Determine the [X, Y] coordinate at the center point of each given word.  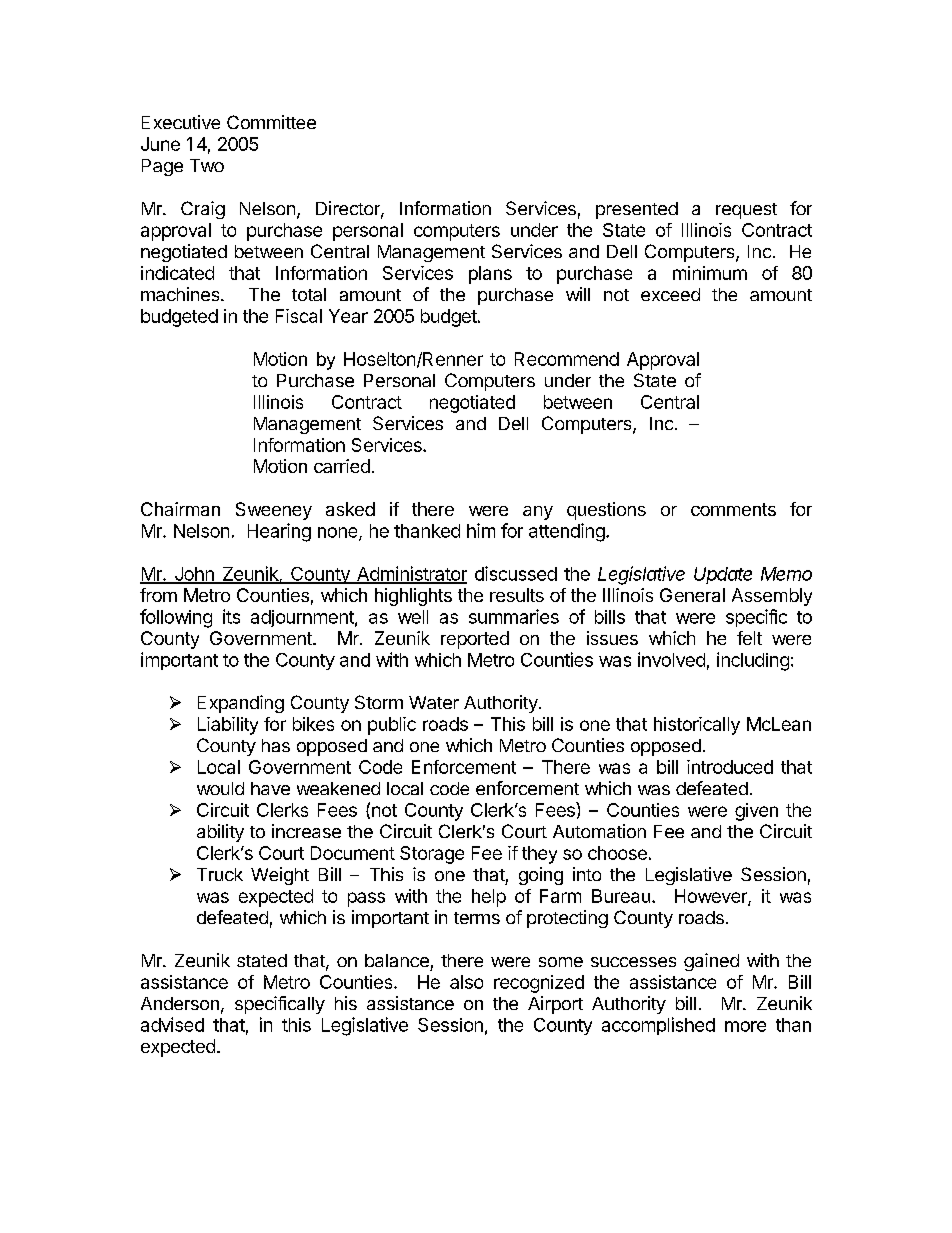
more [745, 1026]
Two [207, 165]
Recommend [567, 359]
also [466, 982]
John [194, 575]
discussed [516, 573]
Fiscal [299, 316]
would [220, 788]
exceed [670, 294]
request [746, 211]
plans [490, 275]
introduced [730, 767]
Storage [432, 855]
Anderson [180, 1003]
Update [723, 575]
